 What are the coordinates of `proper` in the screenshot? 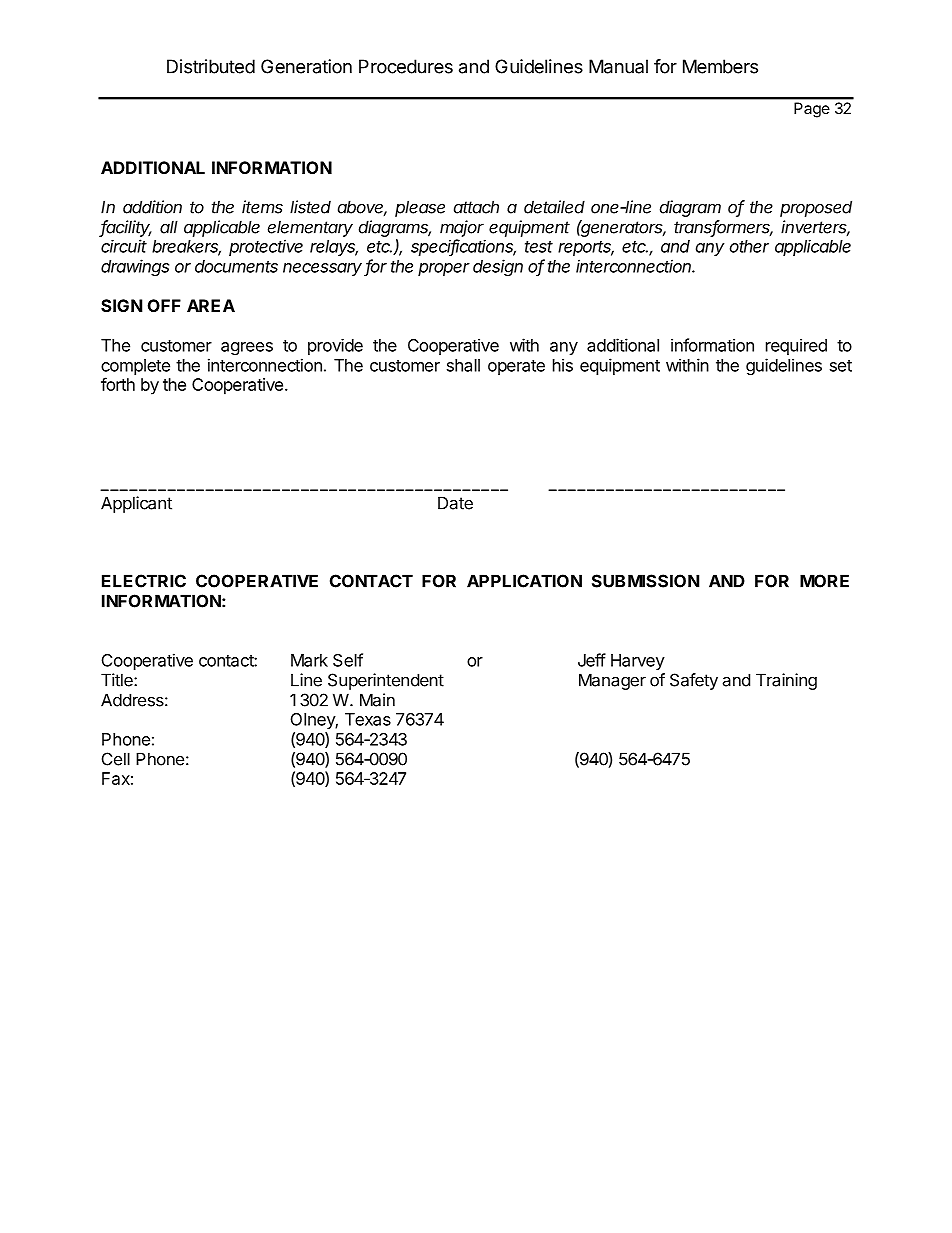 It's located at (444, 269).
